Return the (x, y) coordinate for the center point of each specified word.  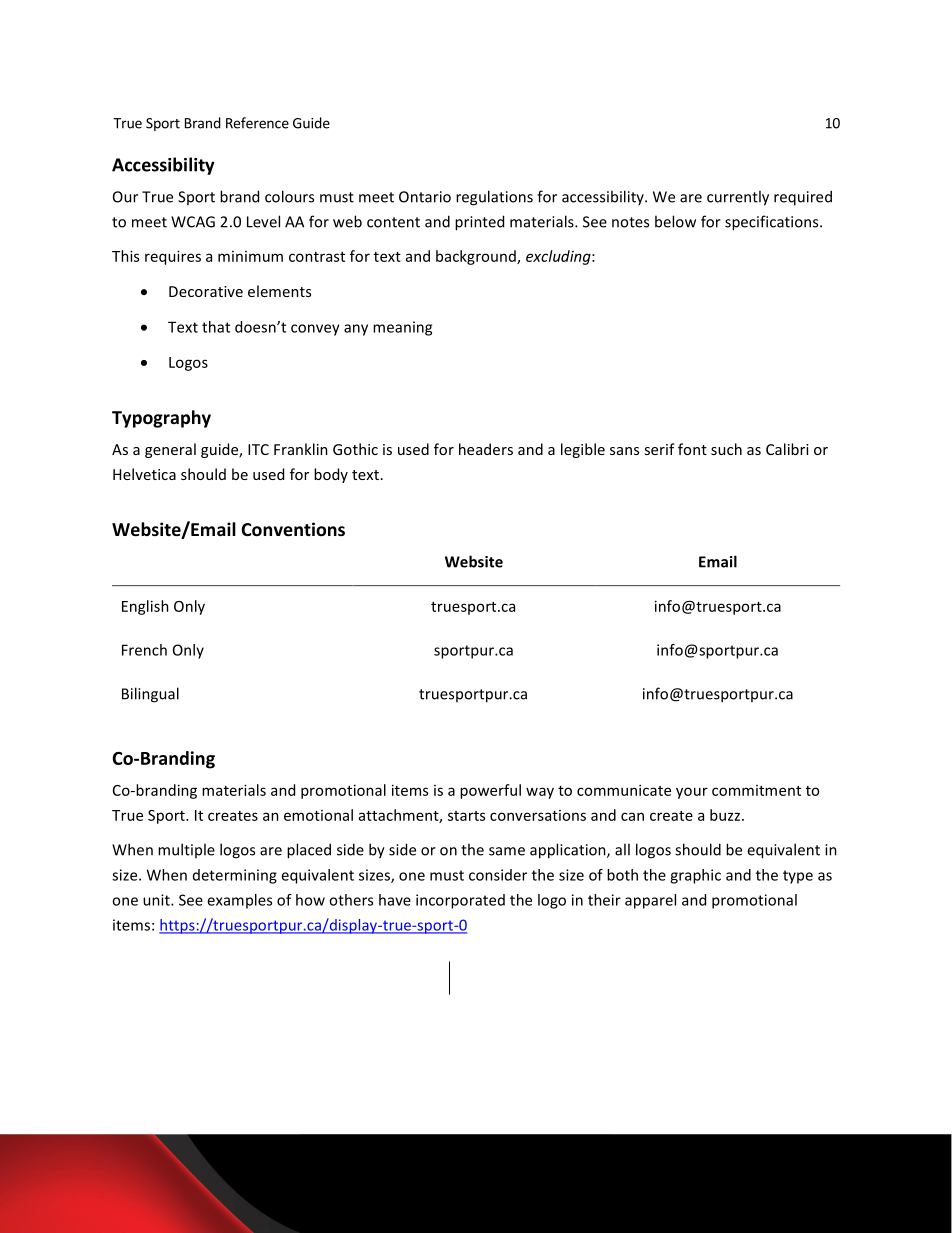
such (726, 449)
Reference (257, 123)
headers (486, 449)
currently (738, 198)
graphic (695, 876)
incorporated (460, 901)
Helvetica (144, 474)
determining (235, 876)
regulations (494, 198)
